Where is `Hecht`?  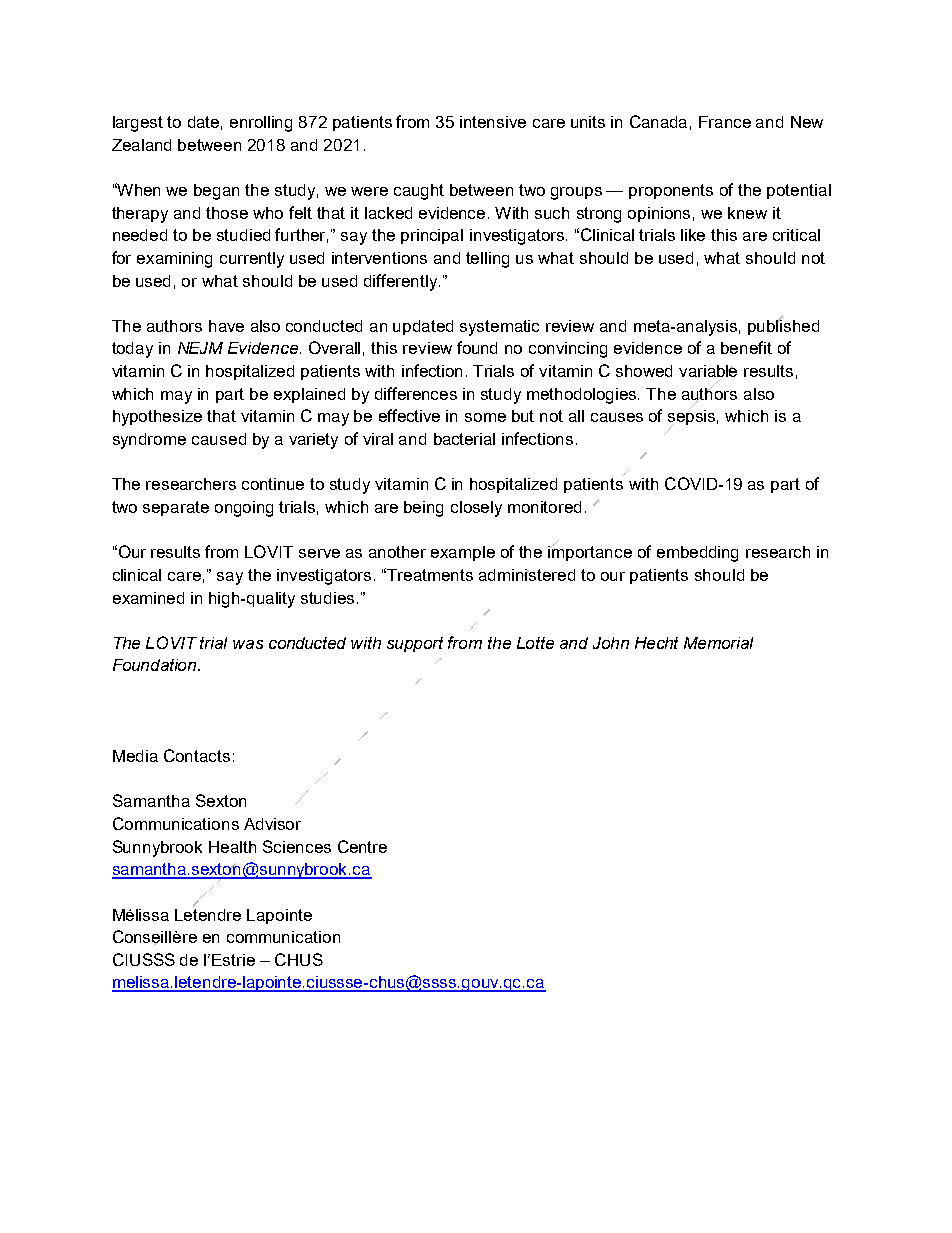
Hecht is located at coordinates (656, 643).
